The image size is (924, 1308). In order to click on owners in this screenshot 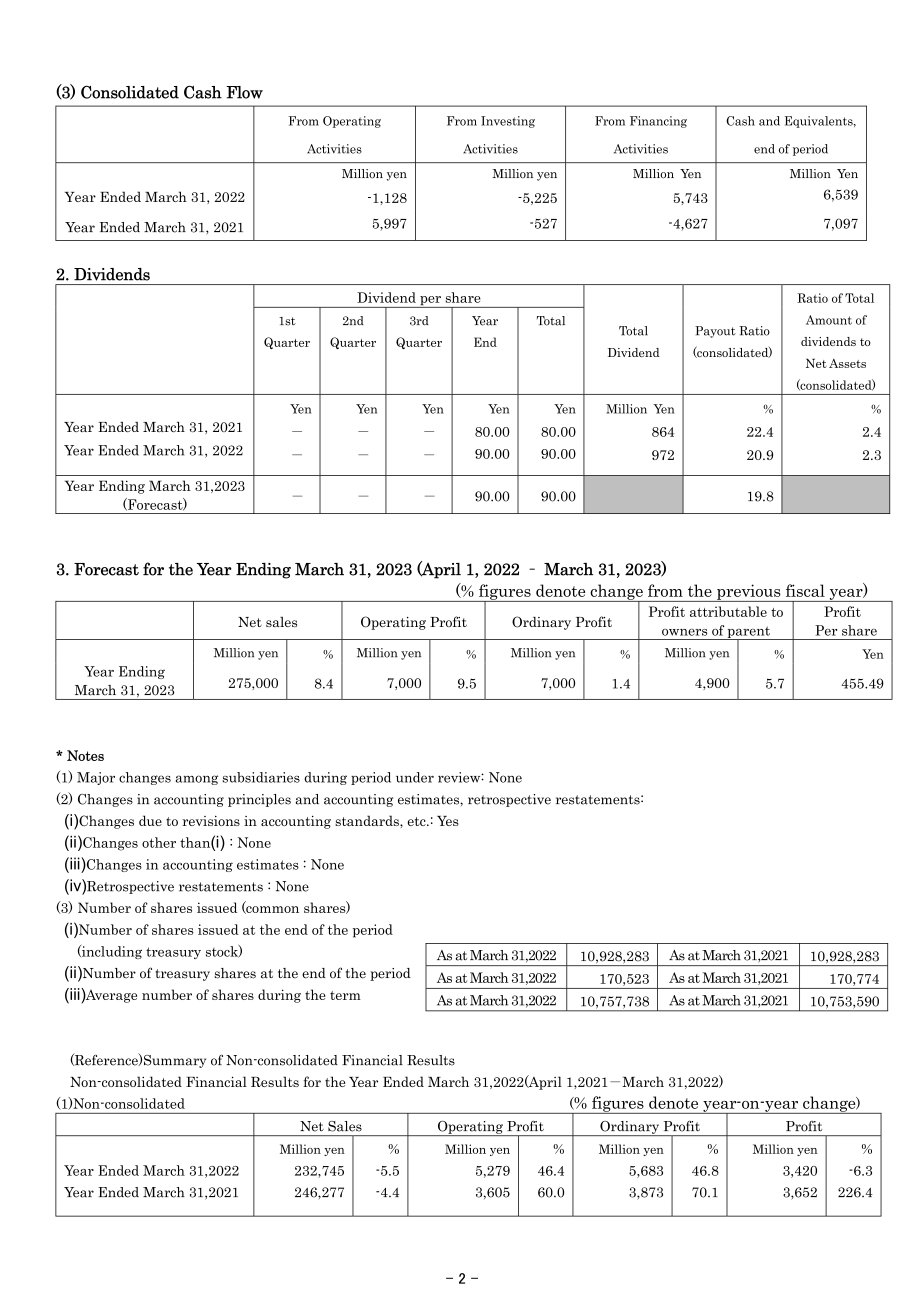, I will do `click(684, 632)`.
